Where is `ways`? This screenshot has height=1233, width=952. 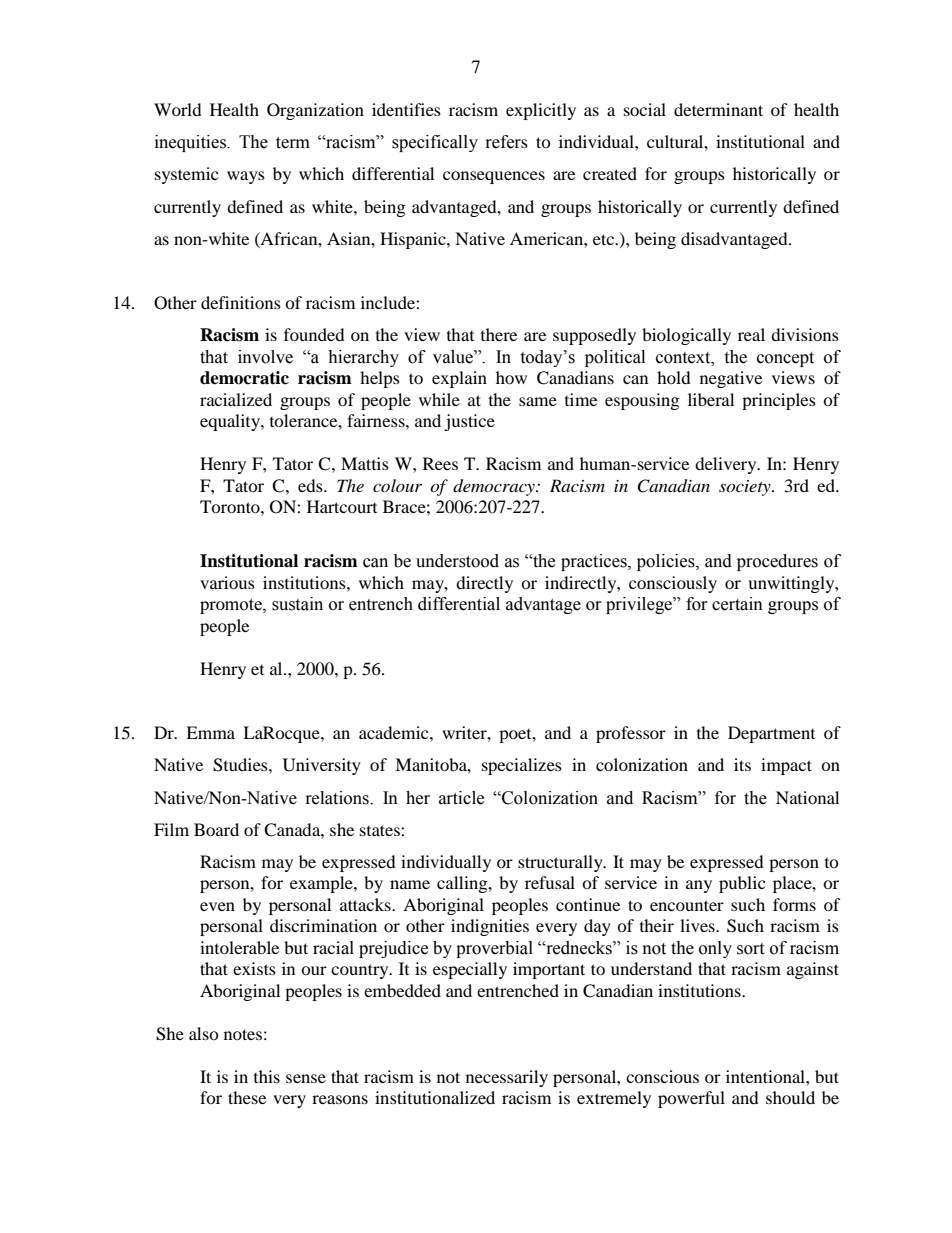
ways is located at coordinates (246, 177).
